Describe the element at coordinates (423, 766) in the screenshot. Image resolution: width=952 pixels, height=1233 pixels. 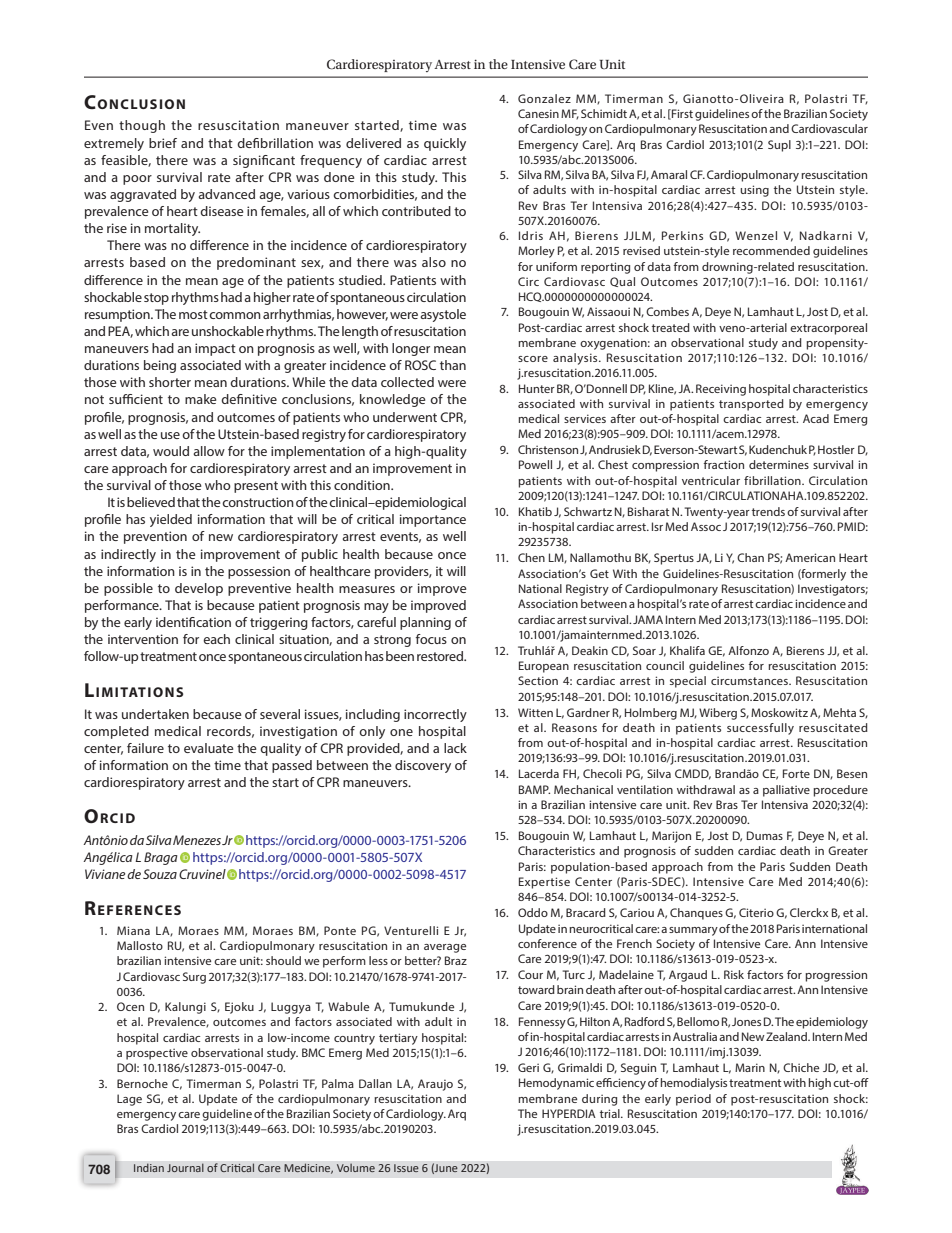
I see `discovery` at that location.
